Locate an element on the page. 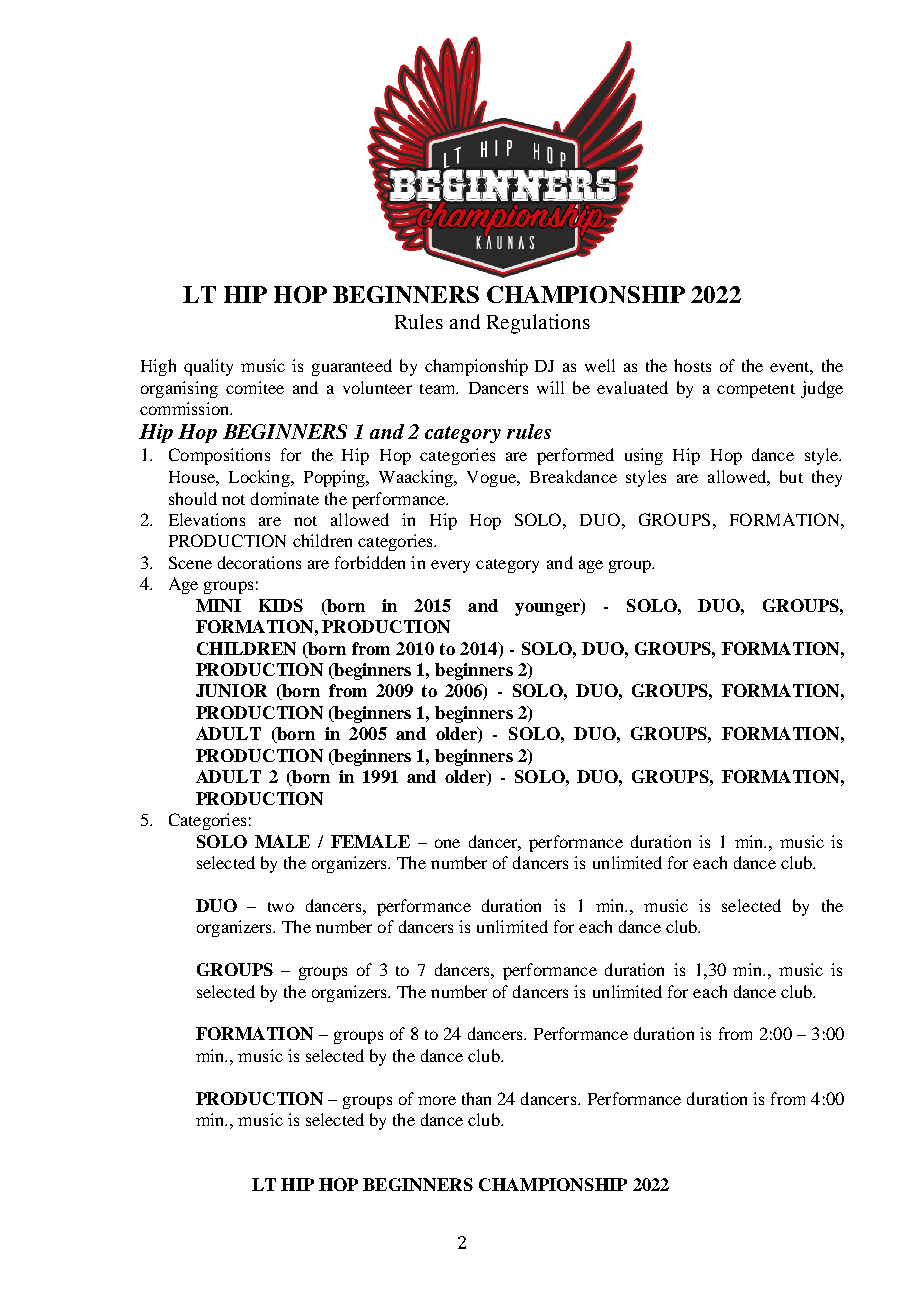 This document has height=1308, width=924. Elevations is located at coordinates (207, 519).
